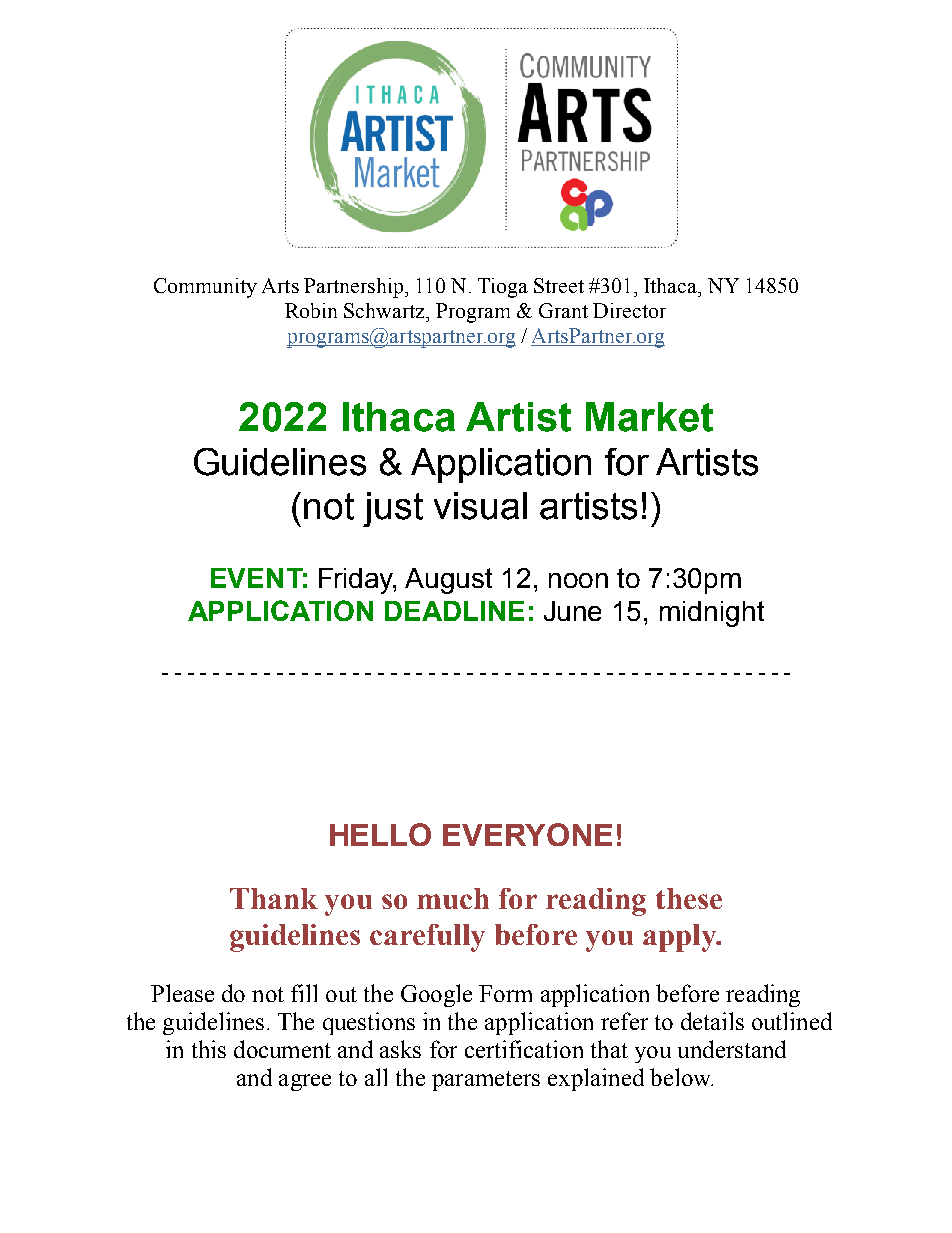 This page has height=1233, width=952. What do you see at coordinates (629, 310) in the page?
I see `Director` at bounding box center [629, 310].
